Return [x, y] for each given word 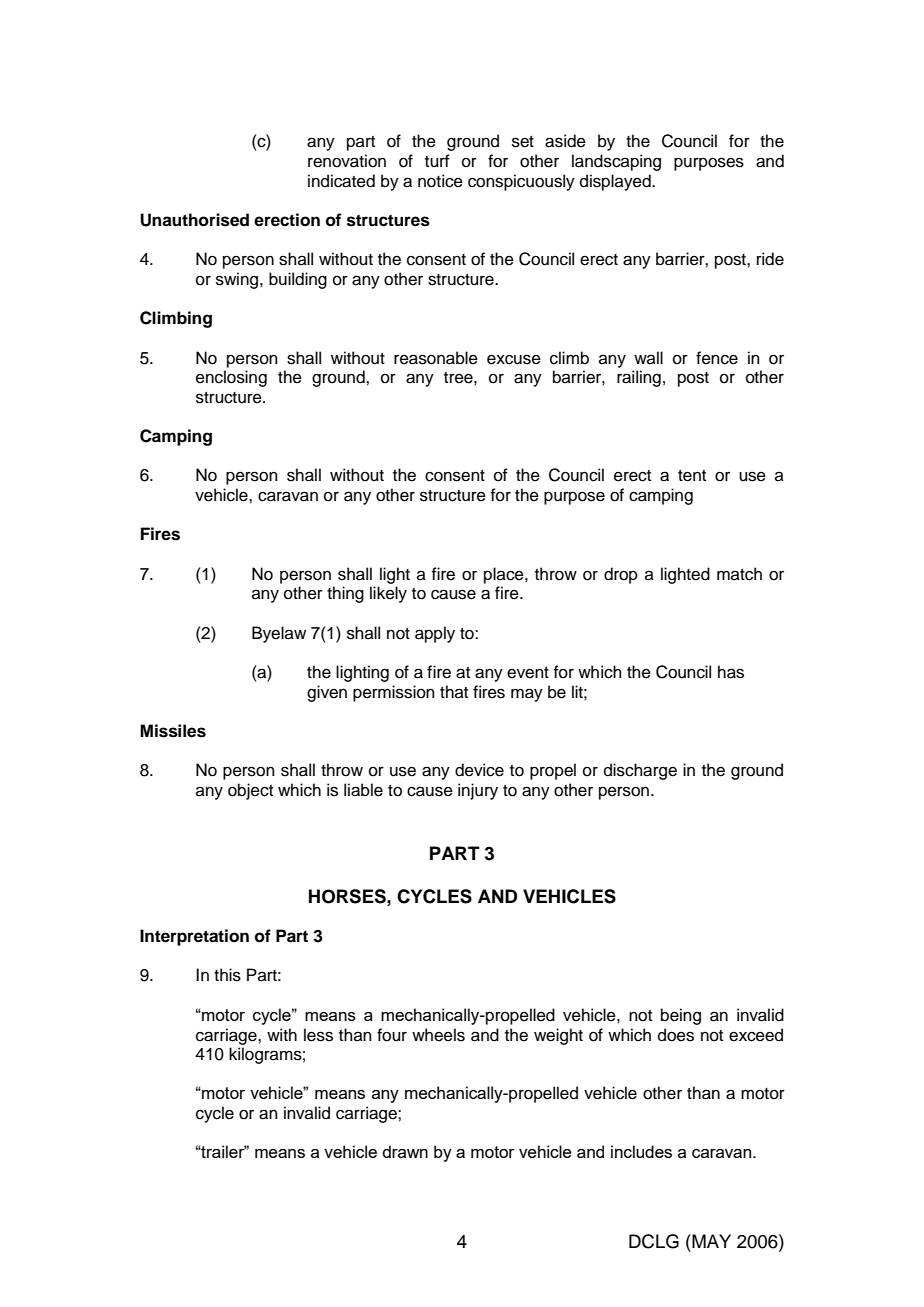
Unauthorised [194, 220]
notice [440, 181]
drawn [405, 1151]
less [318, 1035]
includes [641, 1151]
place [505, 575]
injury [478, 791]
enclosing [231, 378]
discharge [640, 771]
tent [692, 476]
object [250, 791]
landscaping [616, 162]
